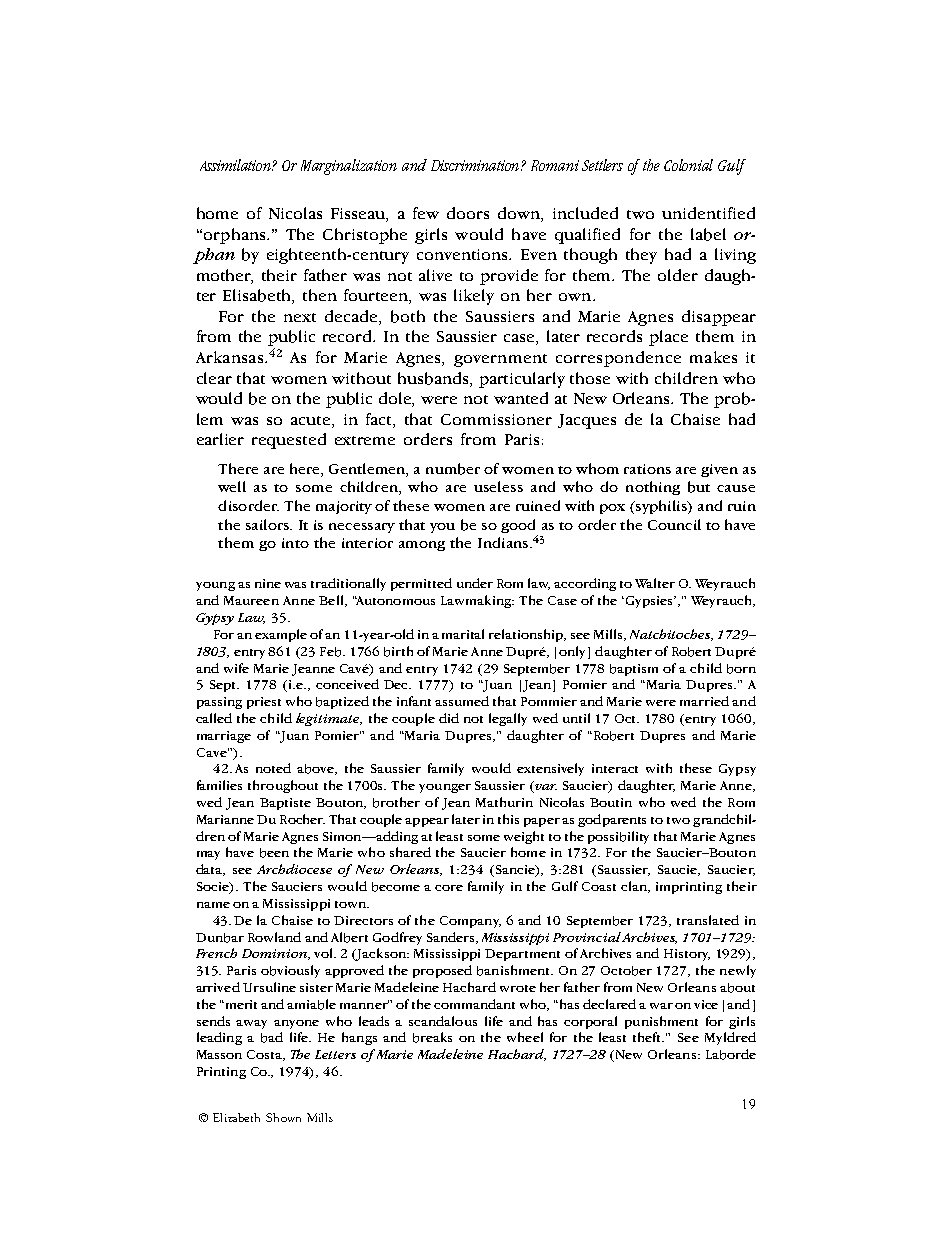  Describe the element at coordinates (508, 819) in the screenshot. I see `this` at that location.
